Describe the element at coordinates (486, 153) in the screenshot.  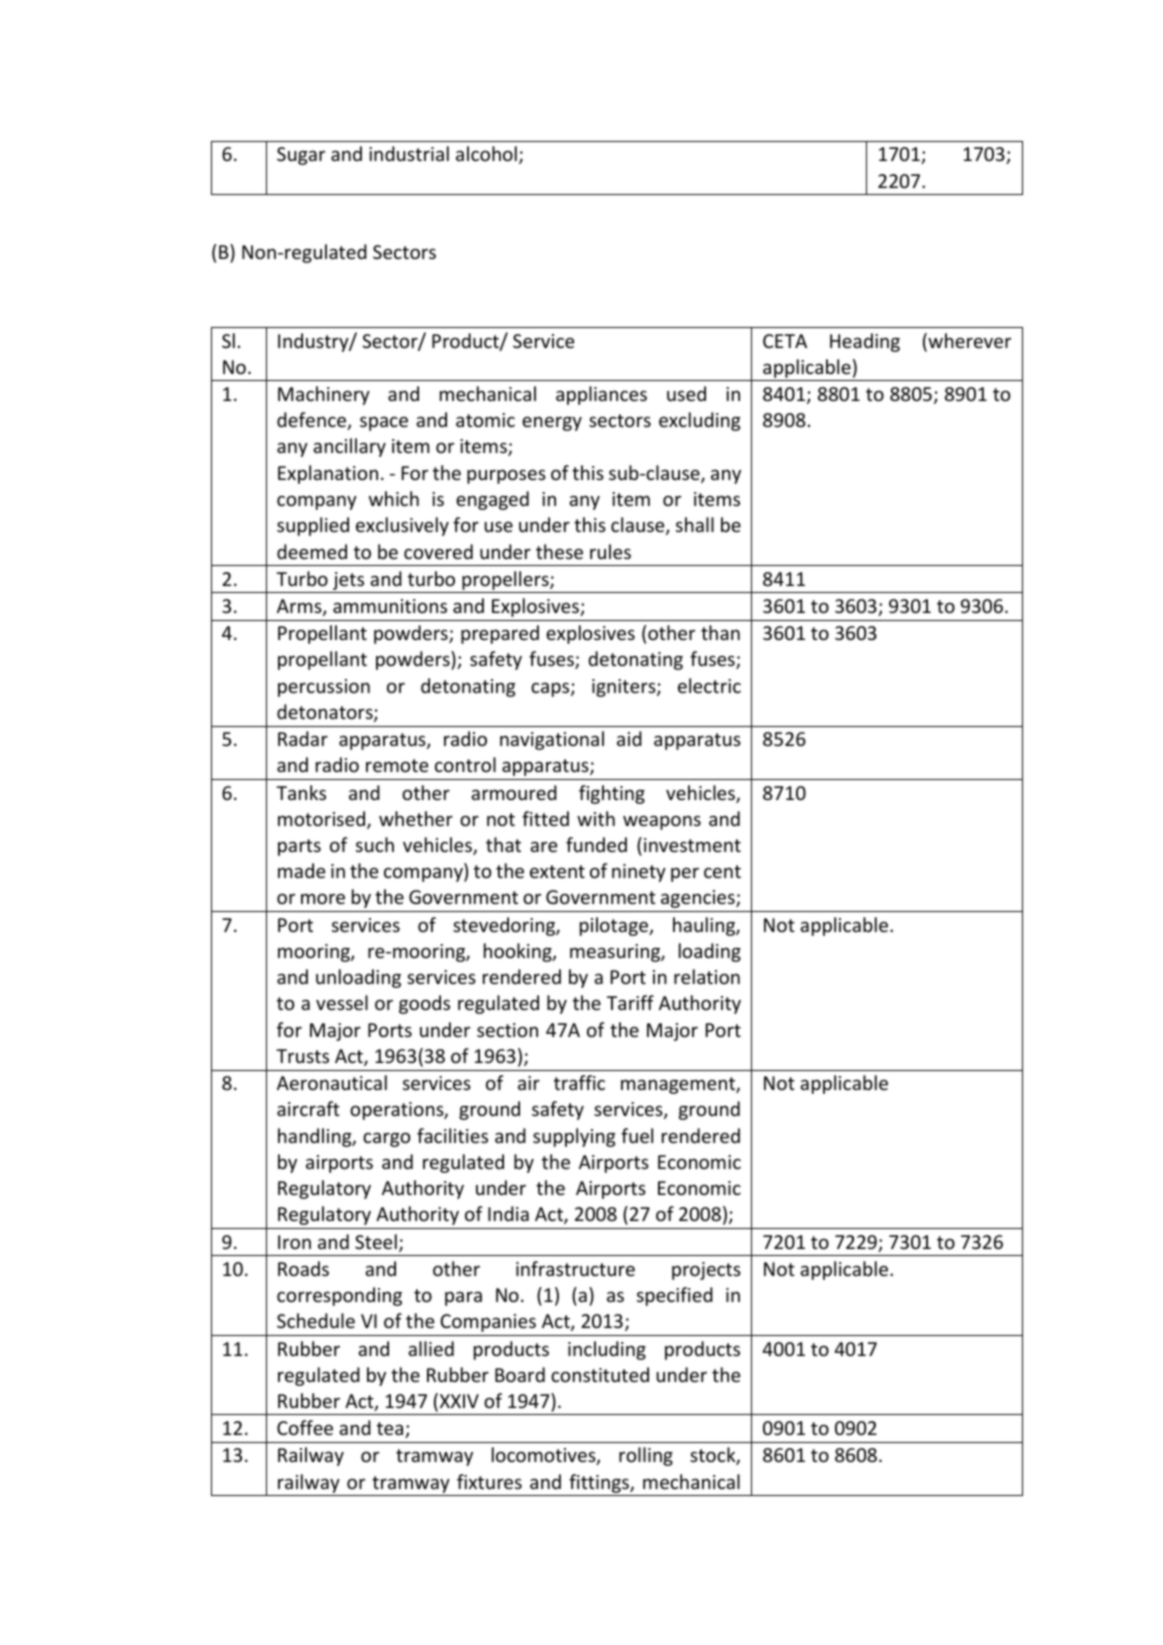
I see `alcohol` at that location.
